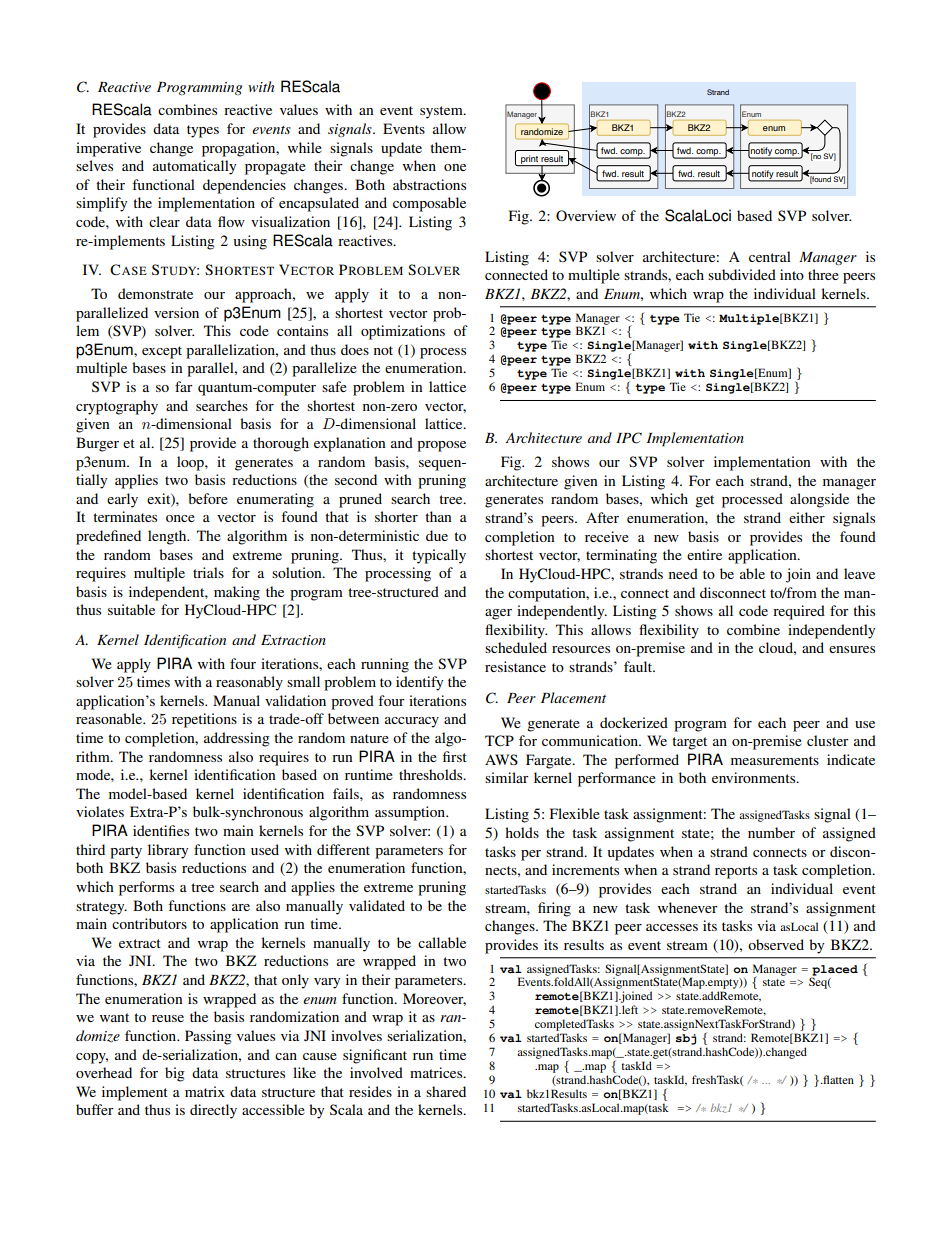 Image resolution: width=952 pixels, height=1233 pixels. I want to click on big, so click(175, 1074).
